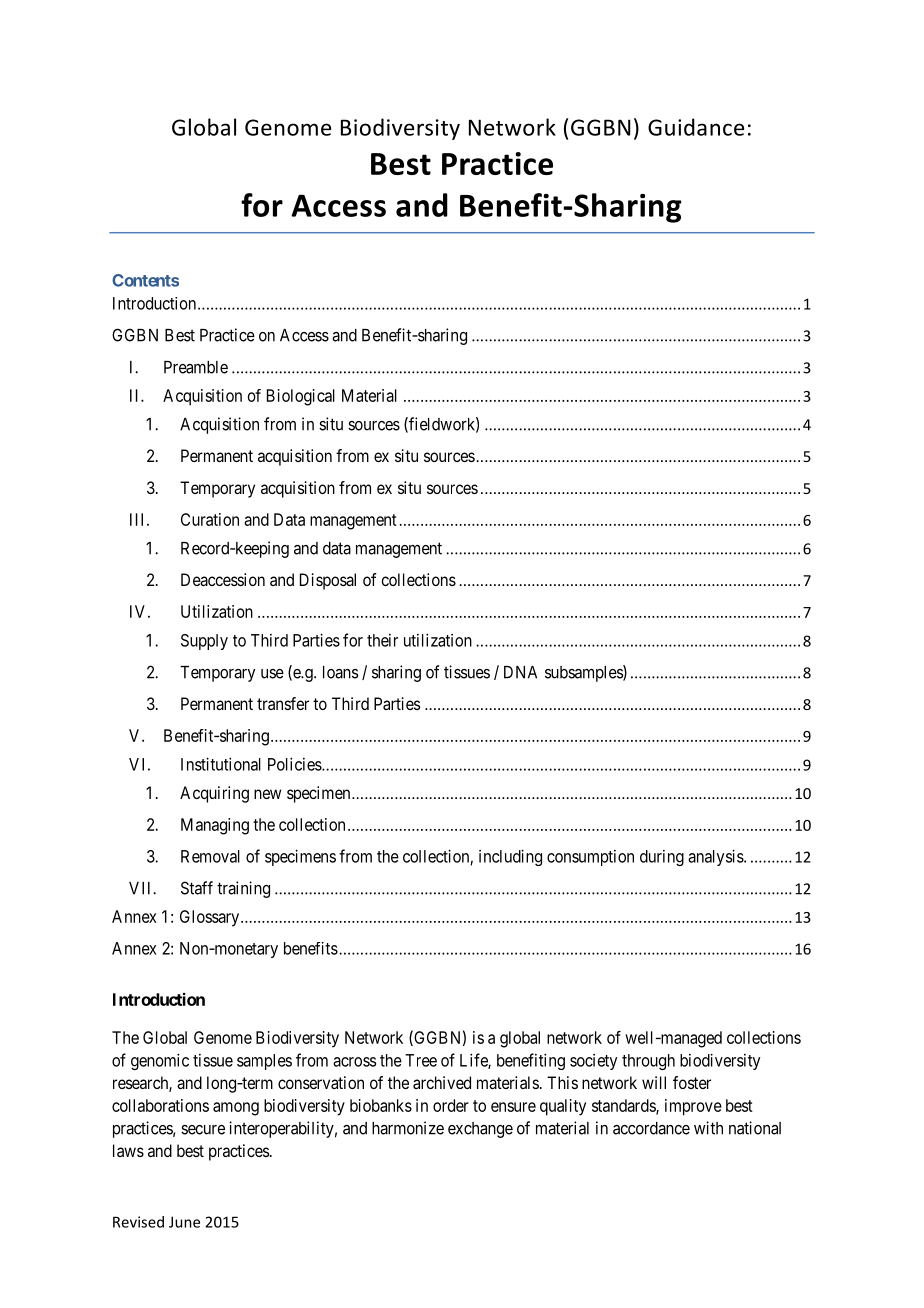 The height and width of the screenshot is (1308, 924). What do you see at coordinates (651, 1128) in the screenshot?
I see `accordance` at bounding box center [651, 1128].
